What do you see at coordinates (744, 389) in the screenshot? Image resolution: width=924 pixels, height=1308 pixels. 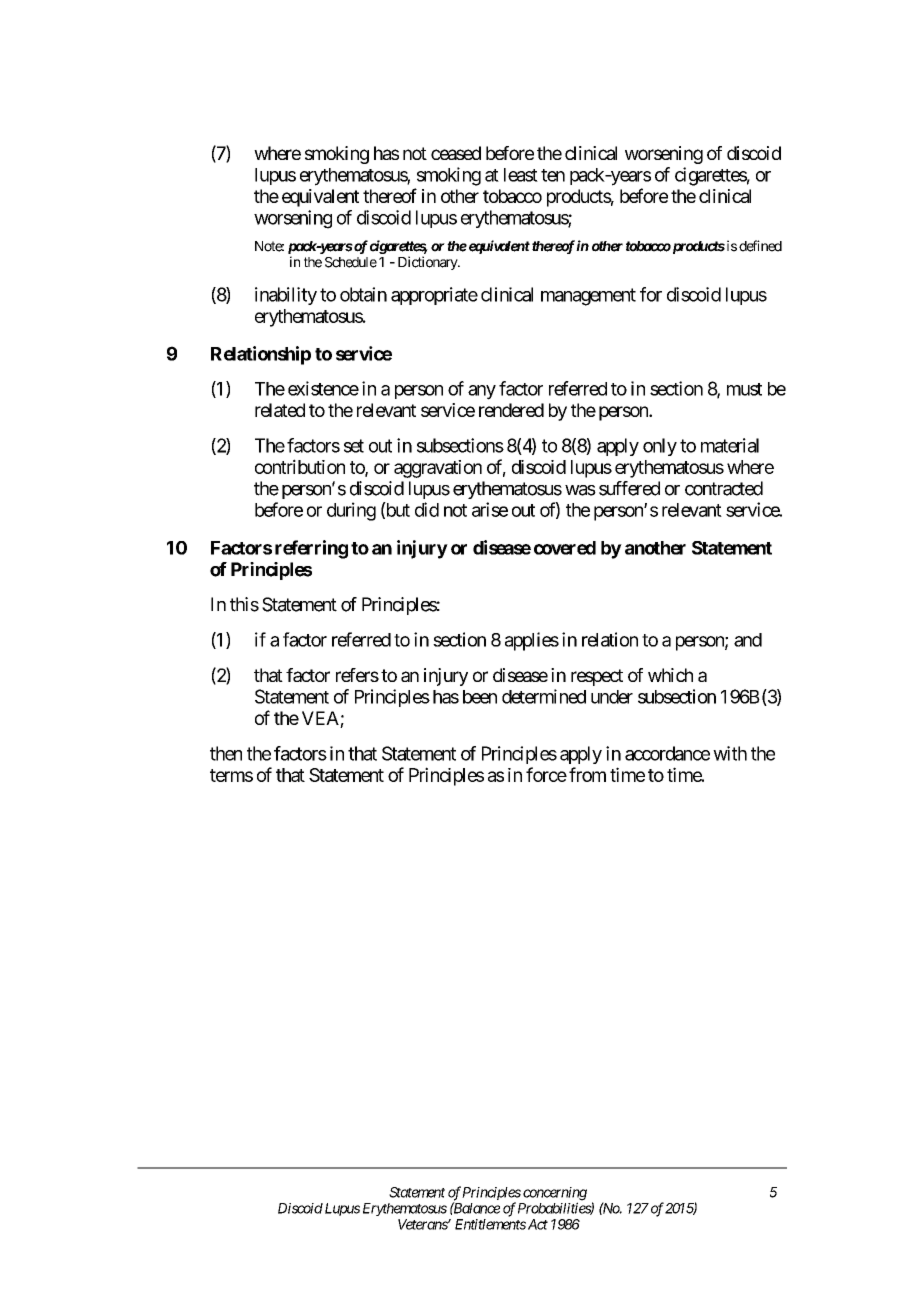 I see `must` at bounding box center [744, 389].
